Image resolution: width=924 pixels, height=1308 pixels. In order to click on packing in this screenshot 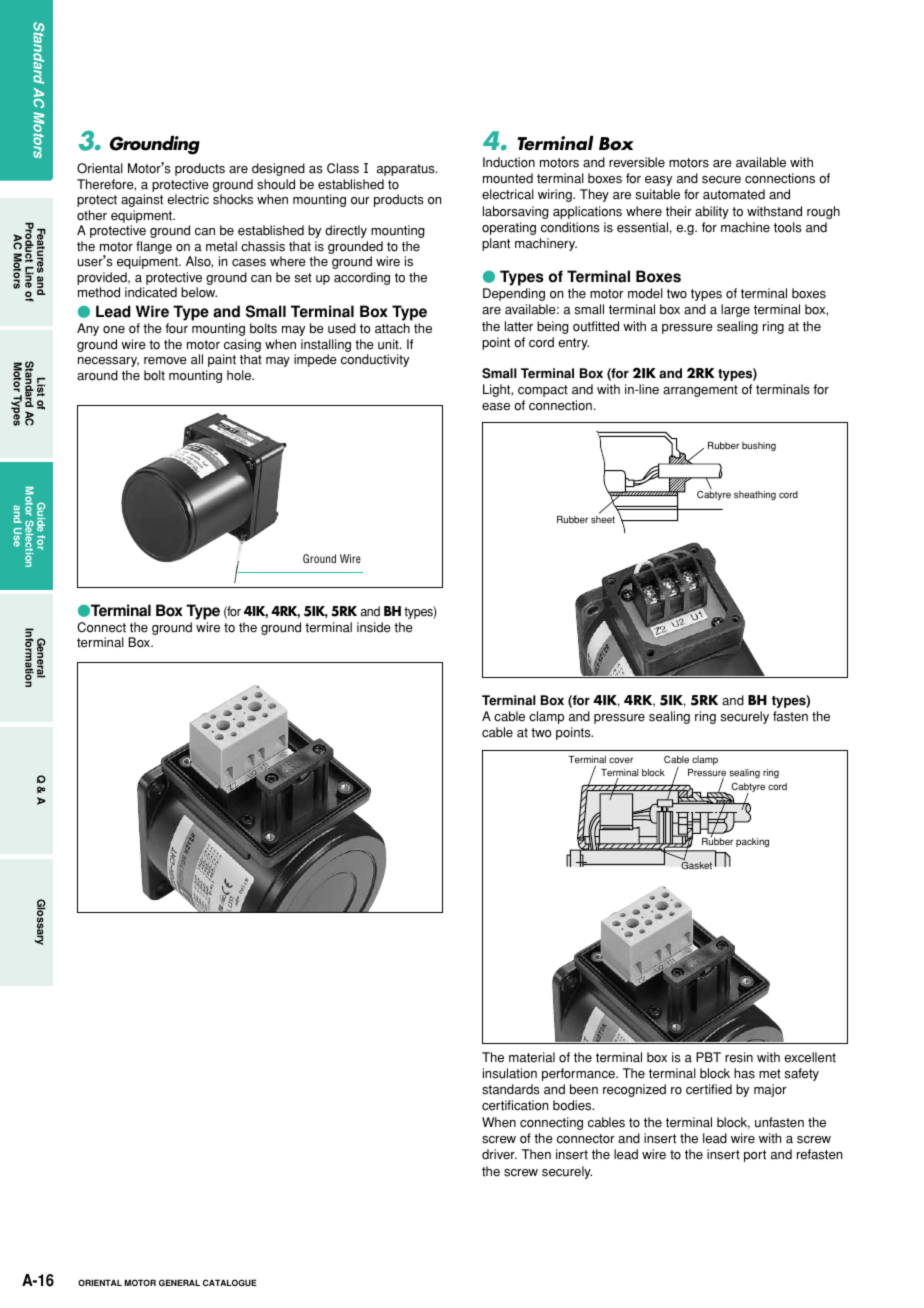, I will do `click(752, 842)`.
